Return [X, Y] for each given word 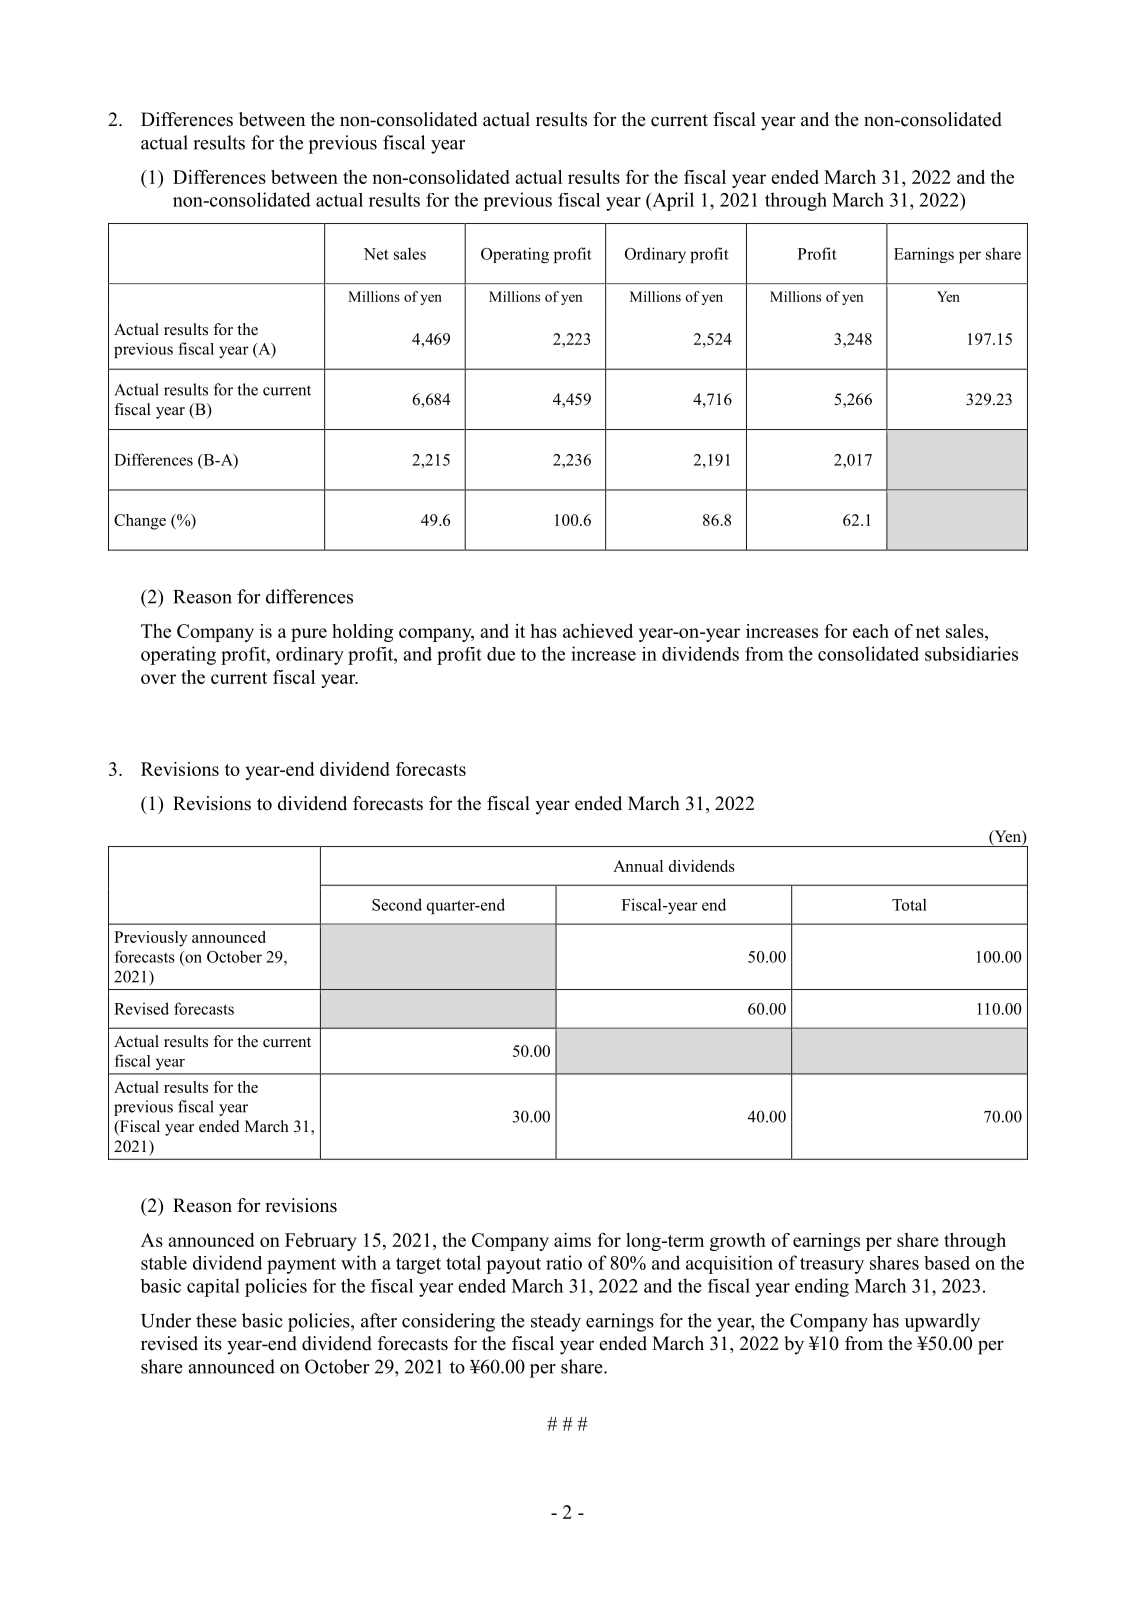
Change [140, 522]
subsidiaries [971, 653]
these [216, 1320]
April [672, 201]
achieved [598, 631]
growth [738, 1242]
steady [556, 1322]
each [871, 631]
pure [309, 635]
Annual [638, 866]
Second [397, 904]
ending [822, 1287]
